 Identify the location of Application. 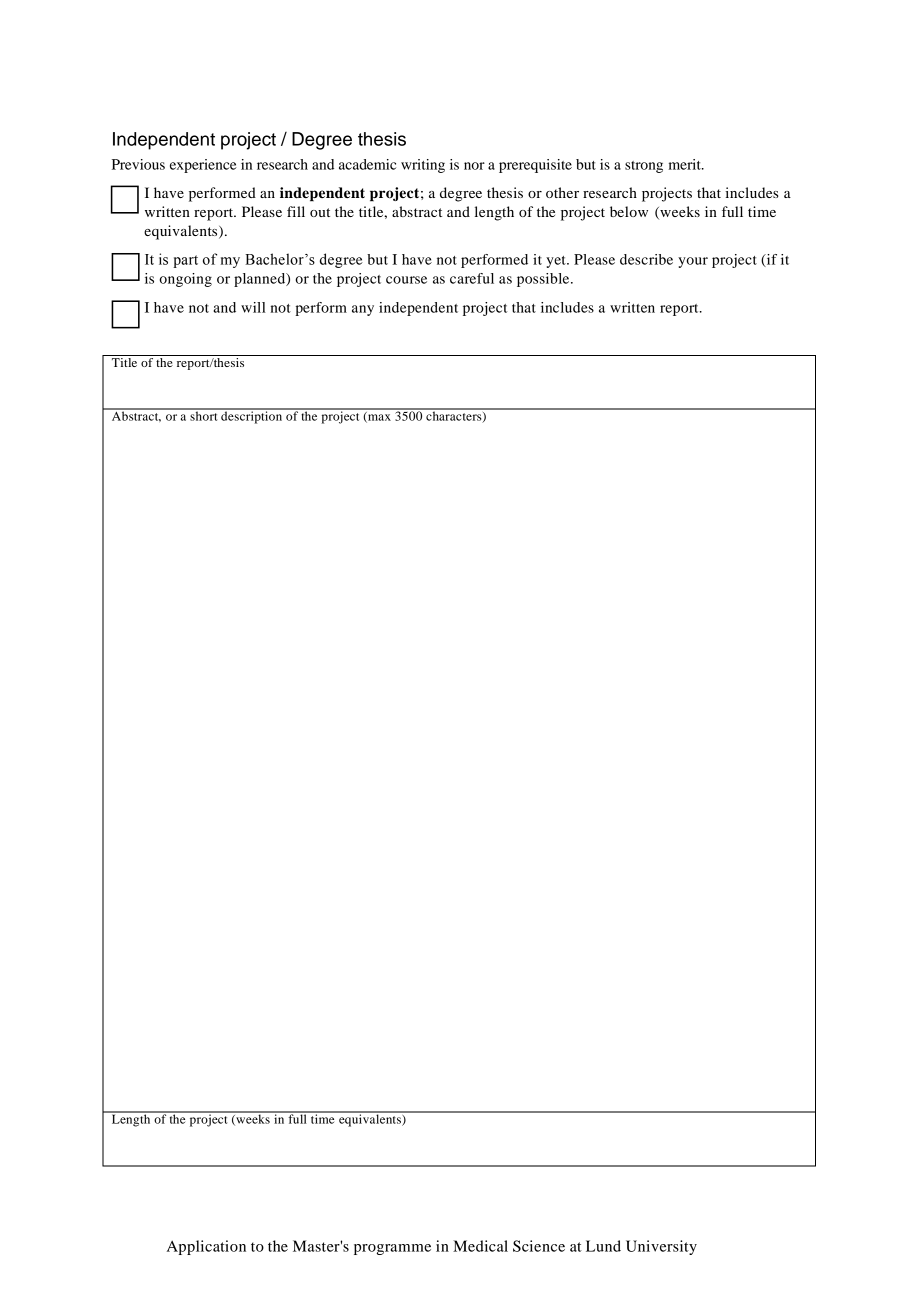
(206, 1247).
